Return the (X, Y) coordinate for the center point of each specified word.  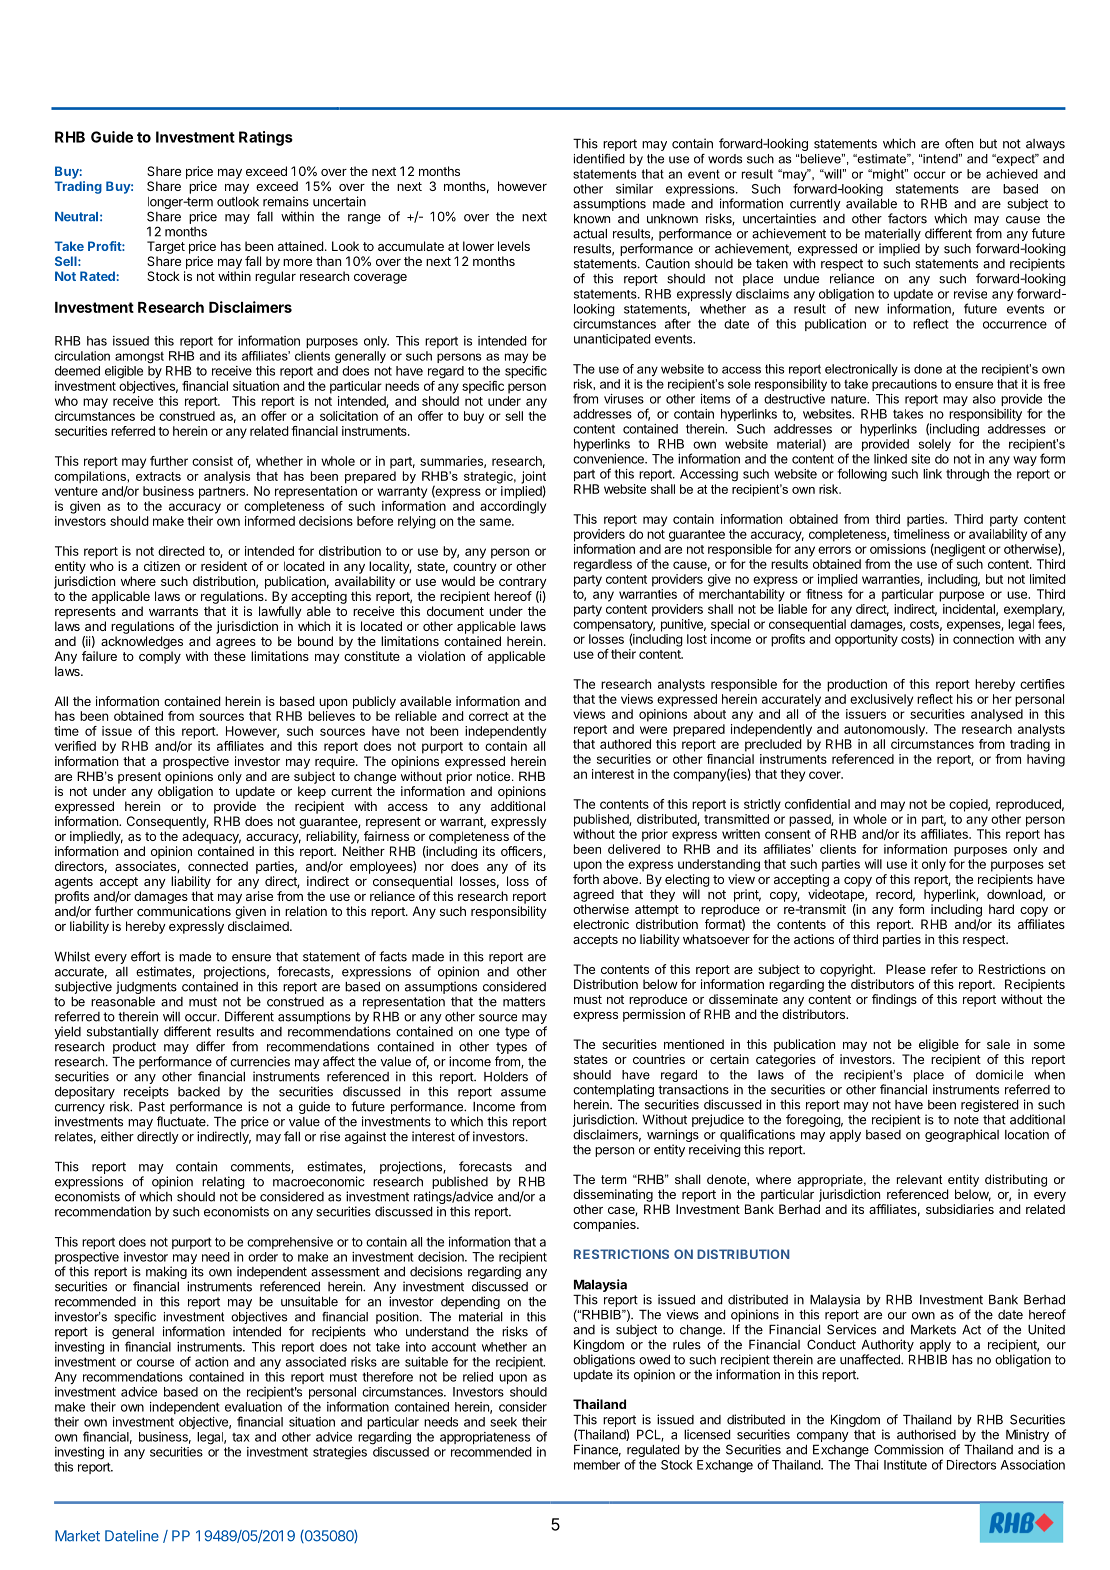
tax (241, 1437)
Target (166, 247)
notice (495, 776)
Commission (908, 1449)
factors (907, 218)
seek (503, 1422)
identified (599, 159)
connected (218, 866)
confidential (817, 804)
